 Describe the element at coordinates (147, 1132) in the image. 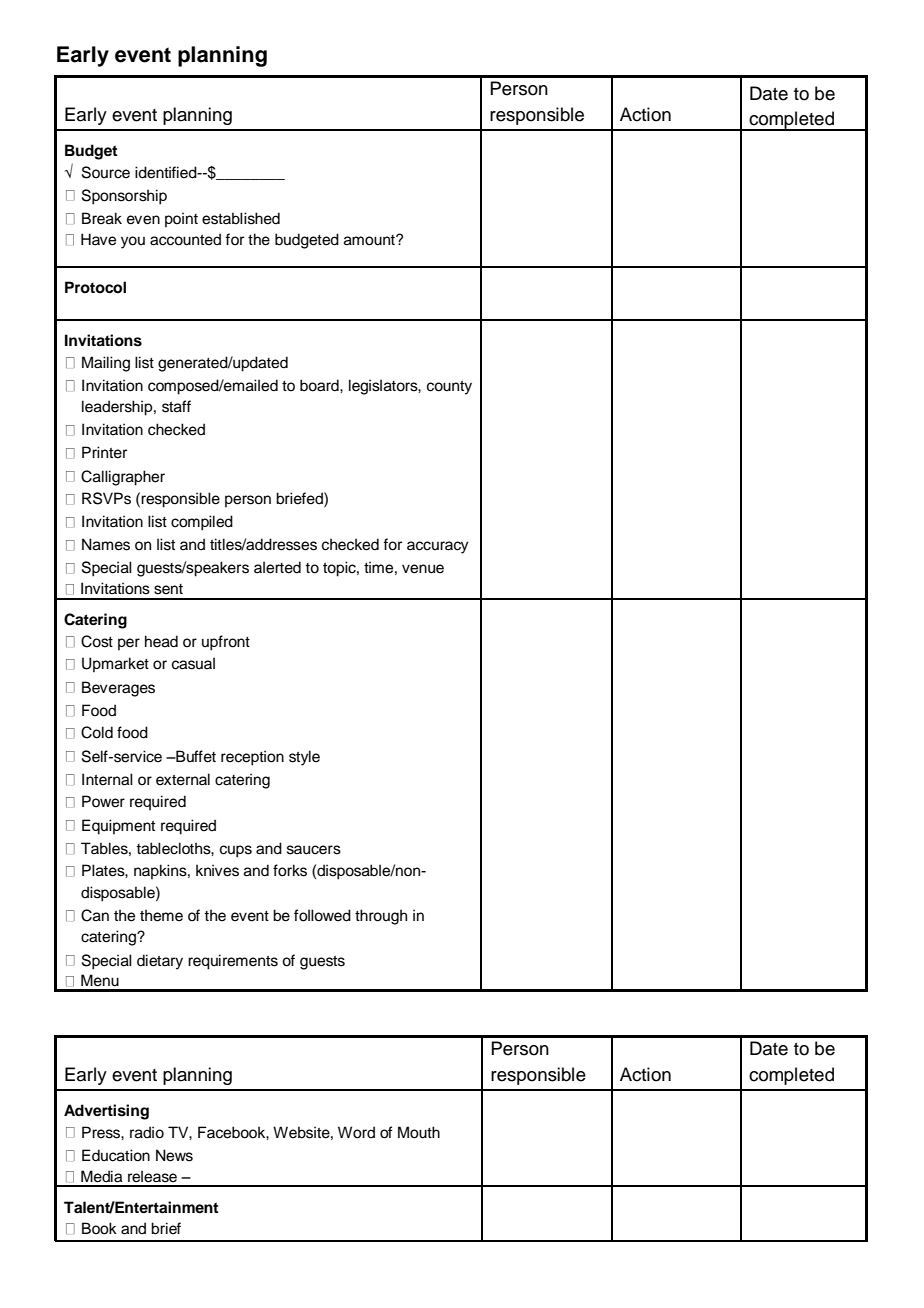

I see `radio` at that location.
